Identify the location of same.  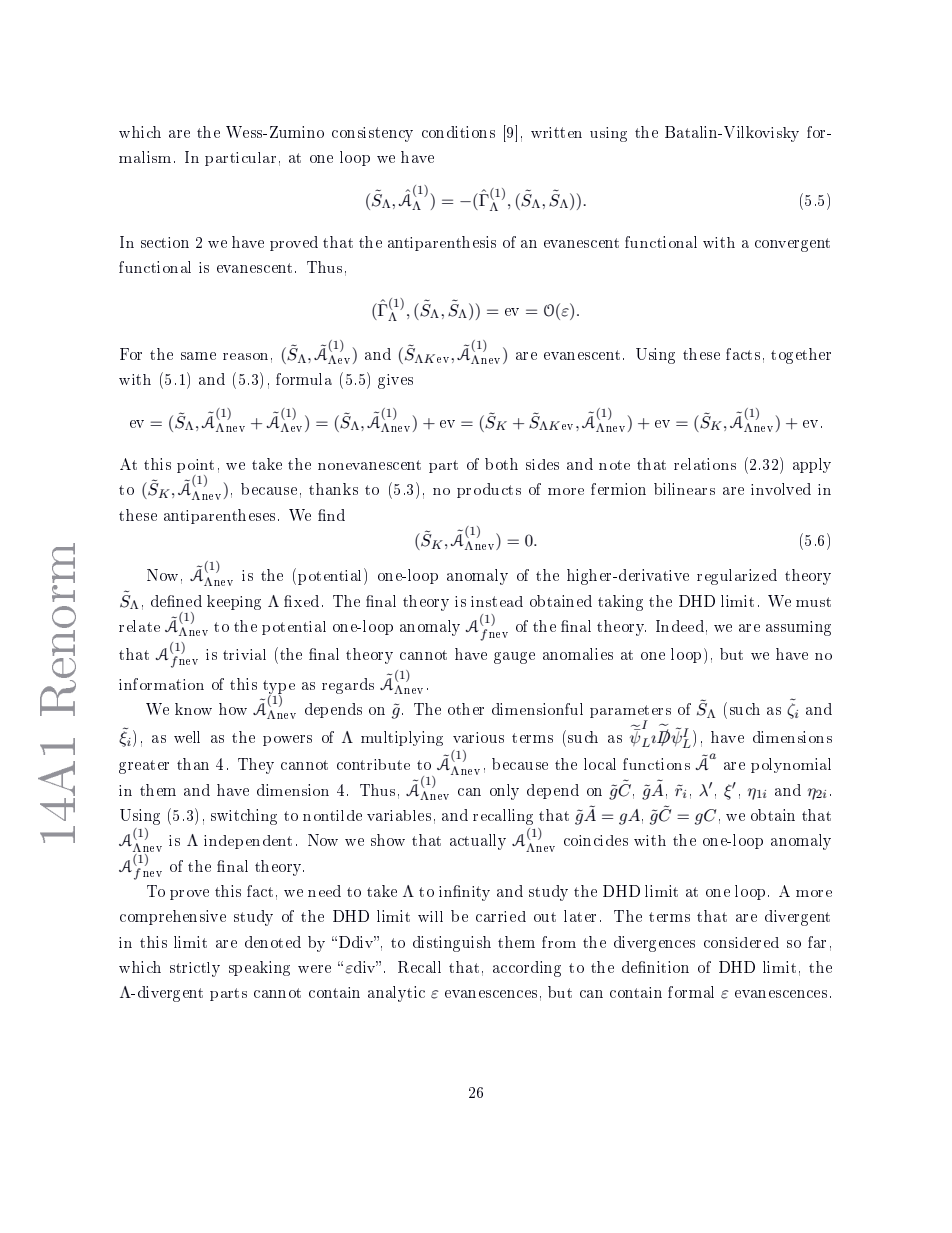
(198, 356).
